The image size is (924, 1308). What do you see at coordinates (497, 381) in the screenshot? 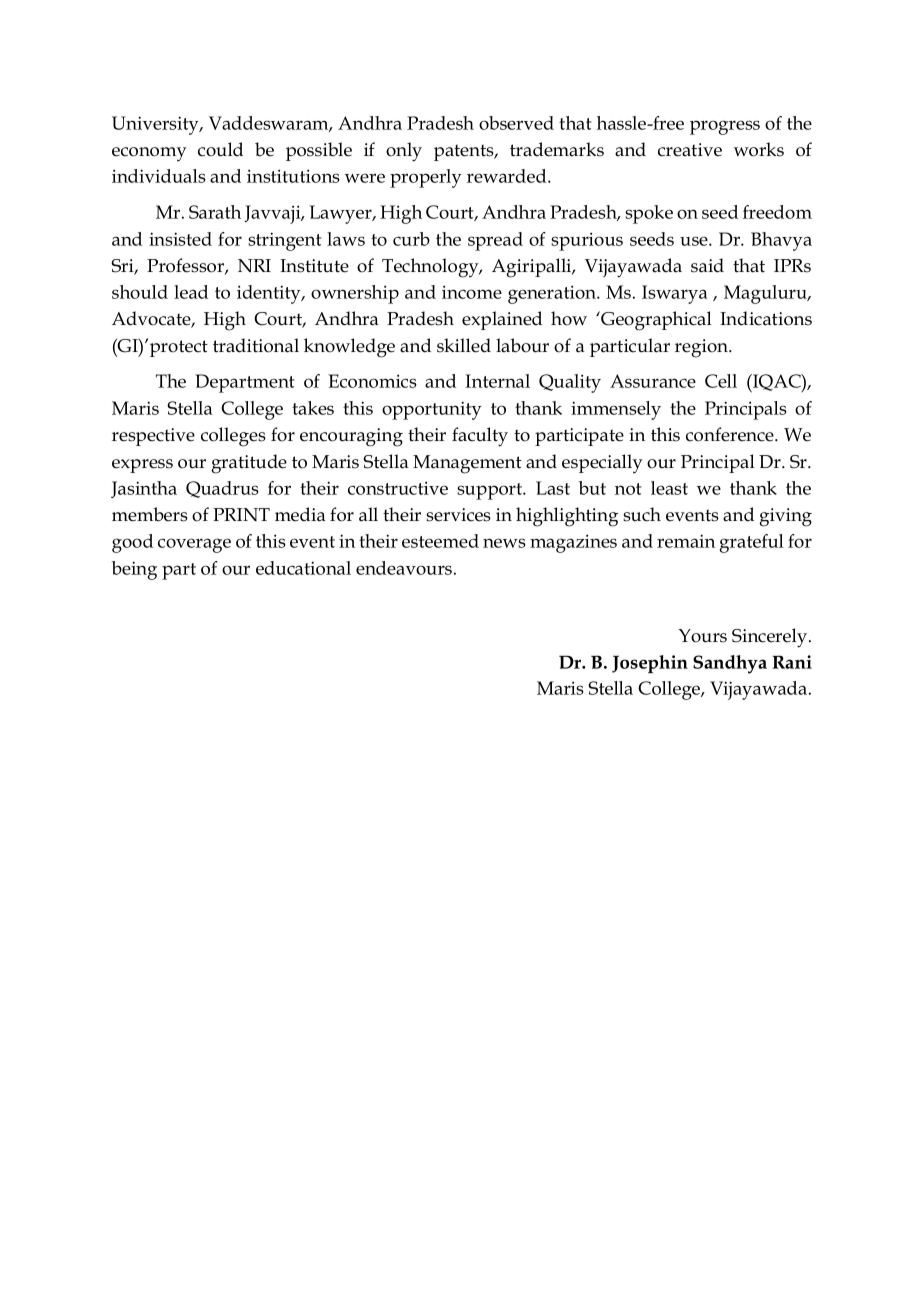
I see `Internal` at bounding box center [497, 381].
